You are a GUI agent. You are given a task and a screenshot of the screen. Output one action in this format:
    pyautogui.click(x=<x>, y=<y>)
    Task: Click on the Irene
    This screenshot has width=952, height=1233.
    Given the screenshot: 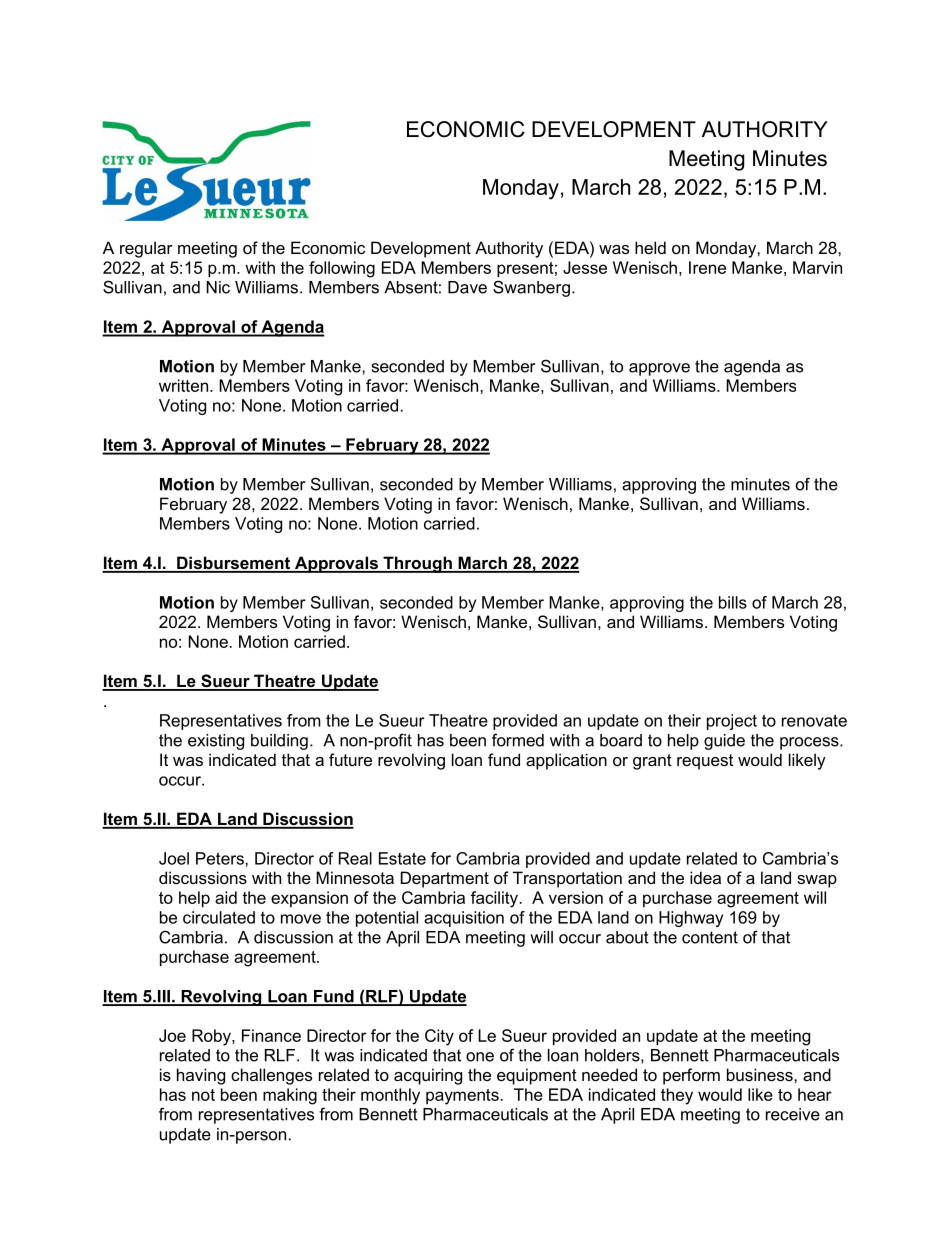 What is the action you would take?
    pyautogui.click(x=707, y=267)
